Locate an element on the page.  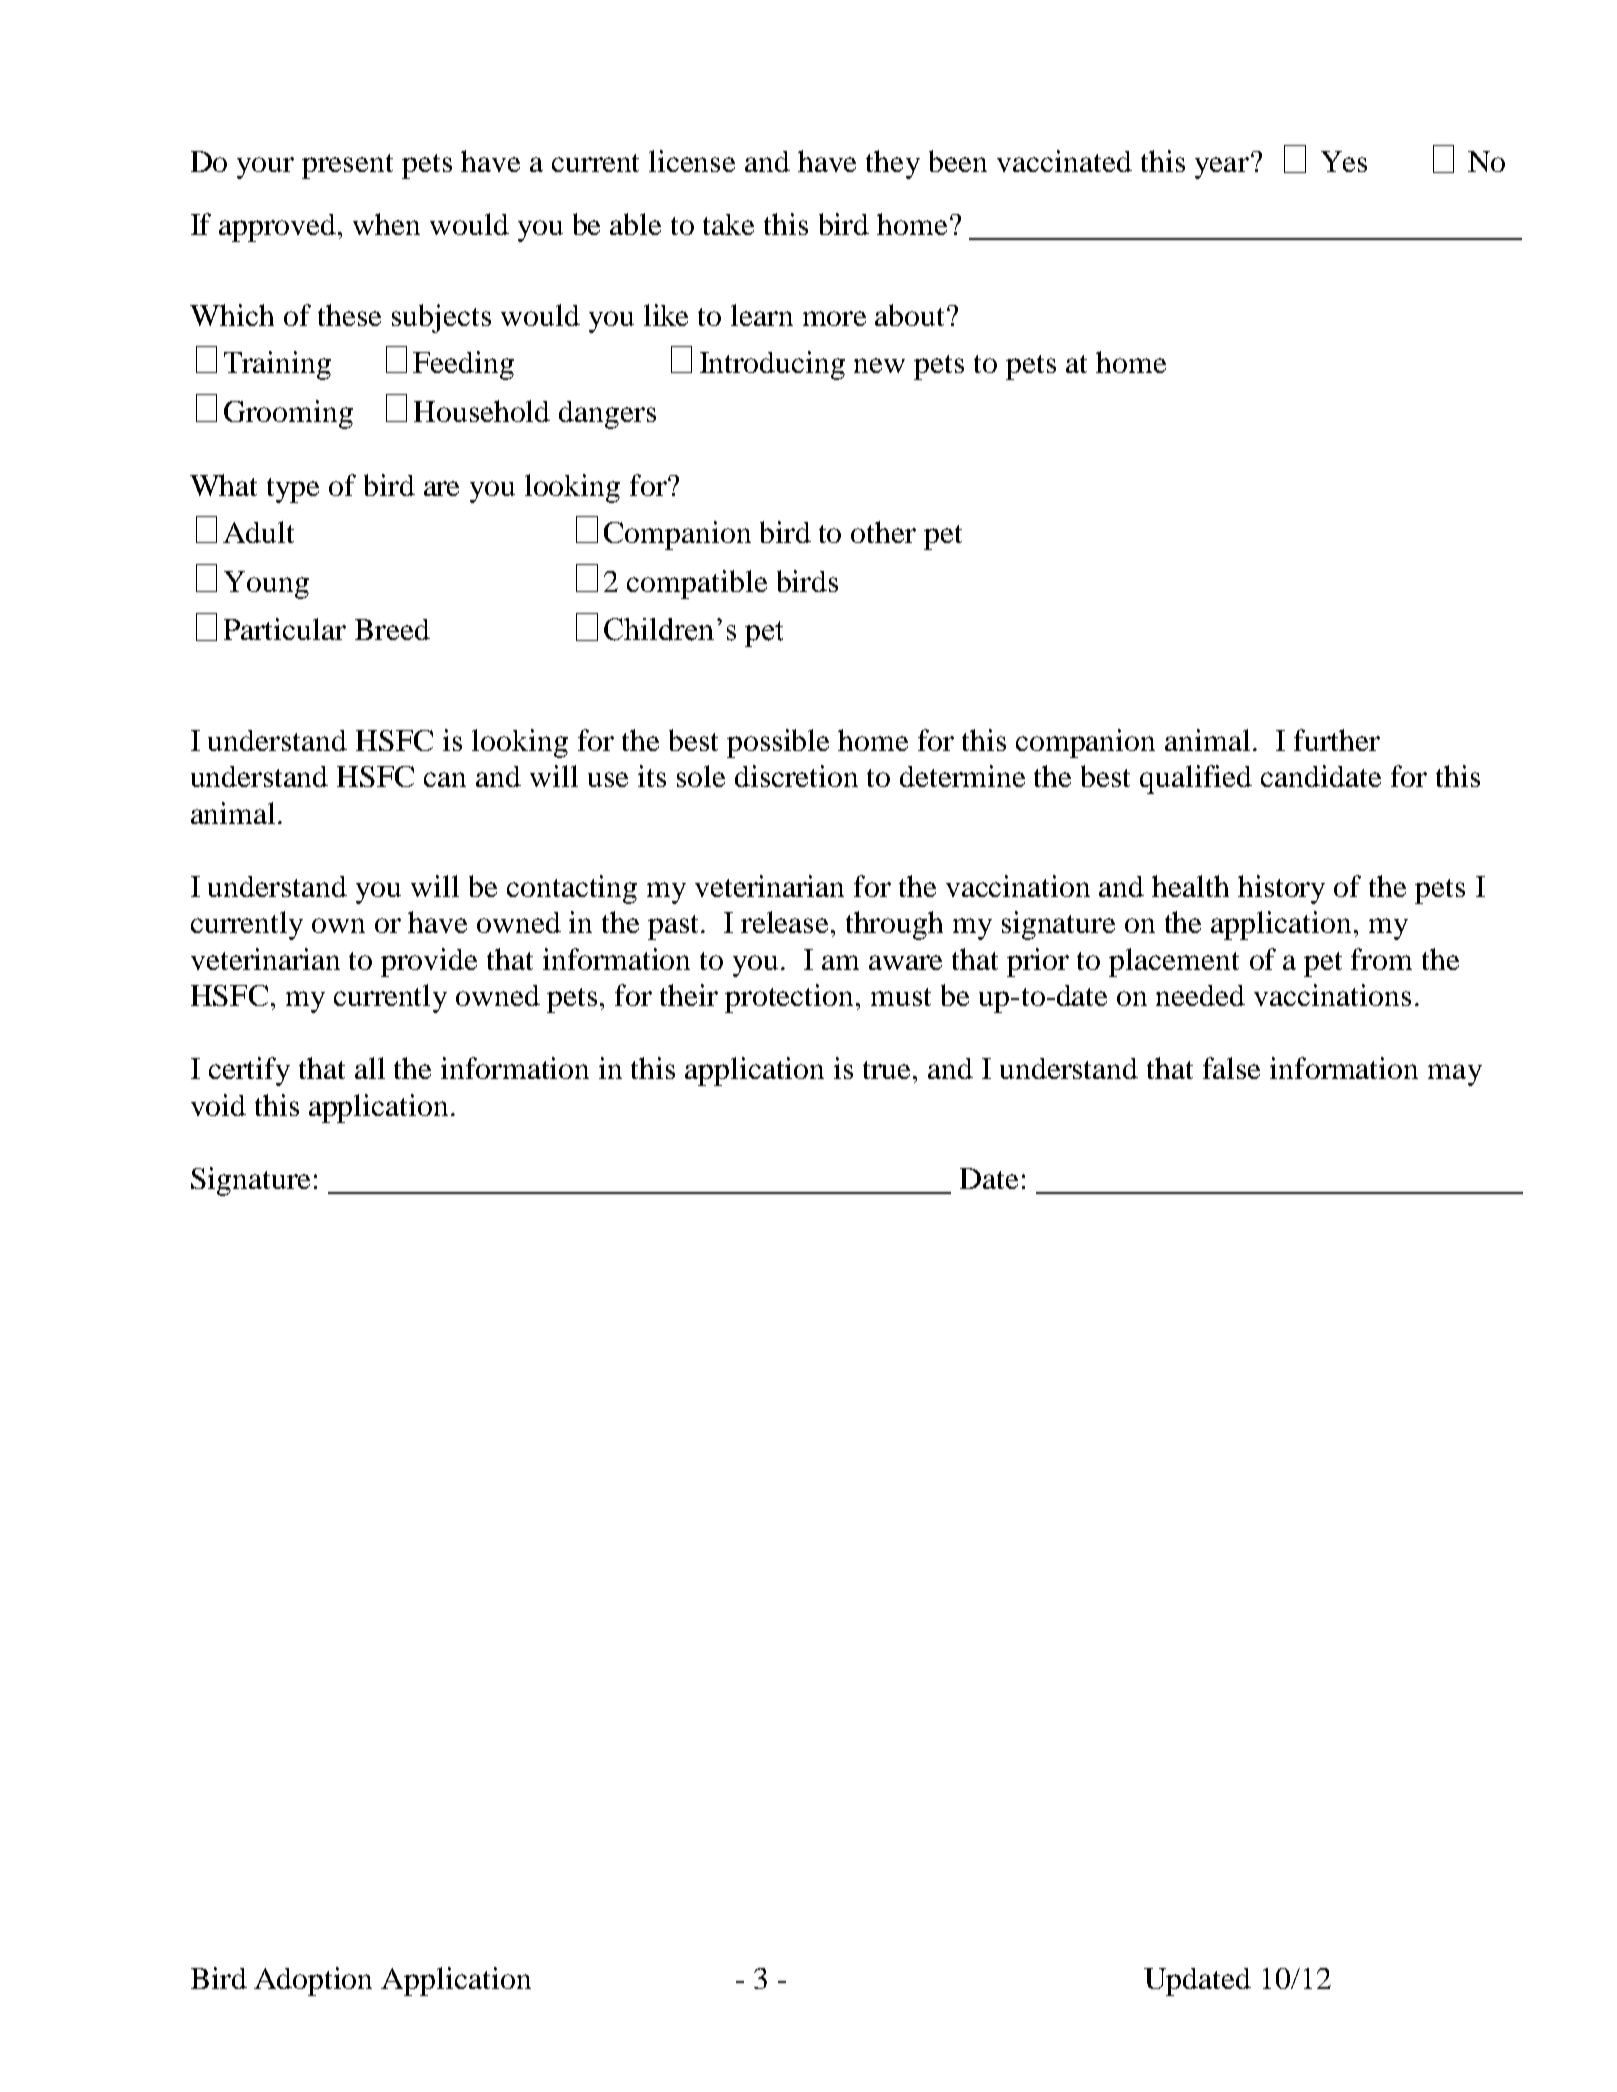
Adoption is located at coordinates (313, 1981).
